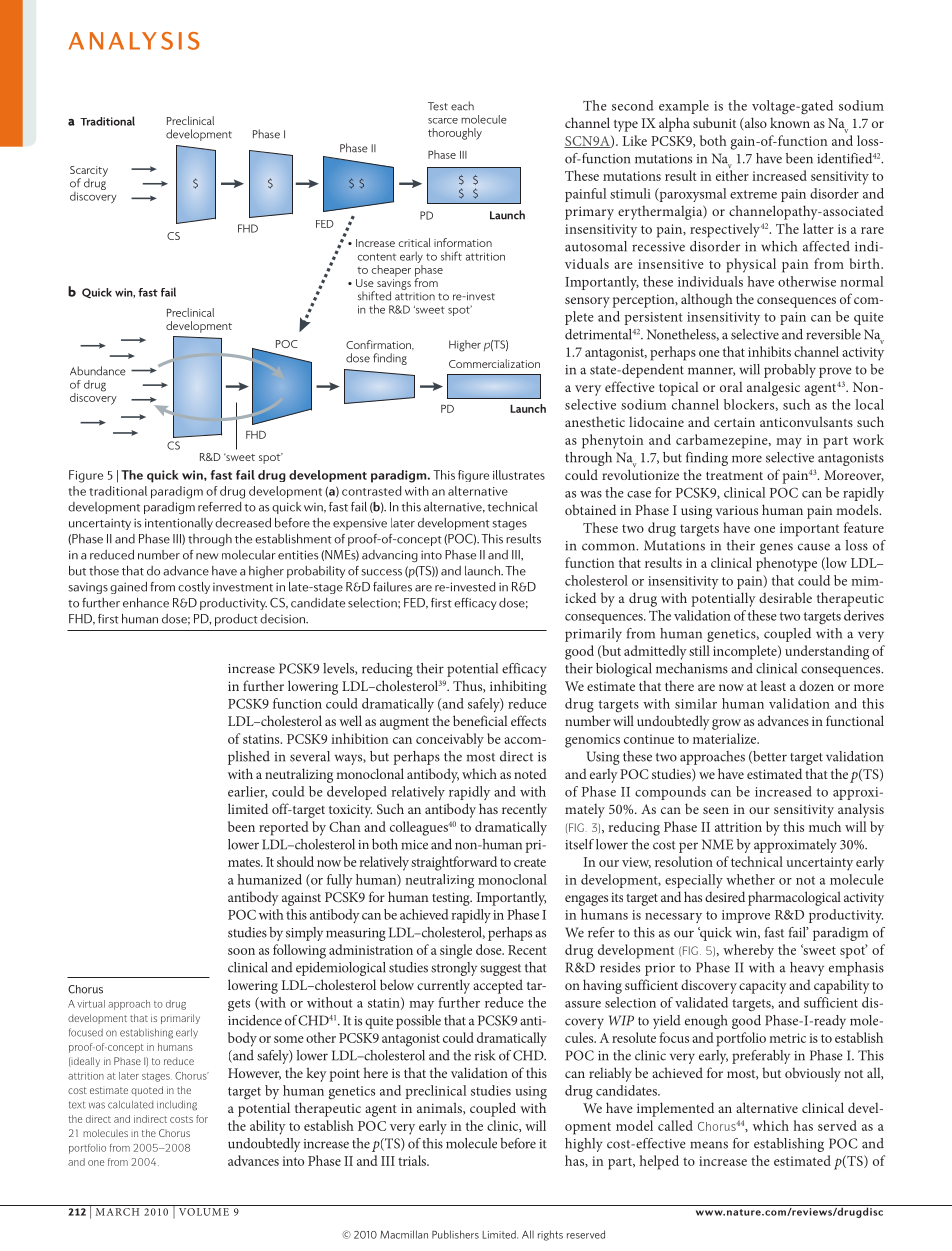 The image size is (952, 1251). I want to click on earlier, so click(247, 792).
